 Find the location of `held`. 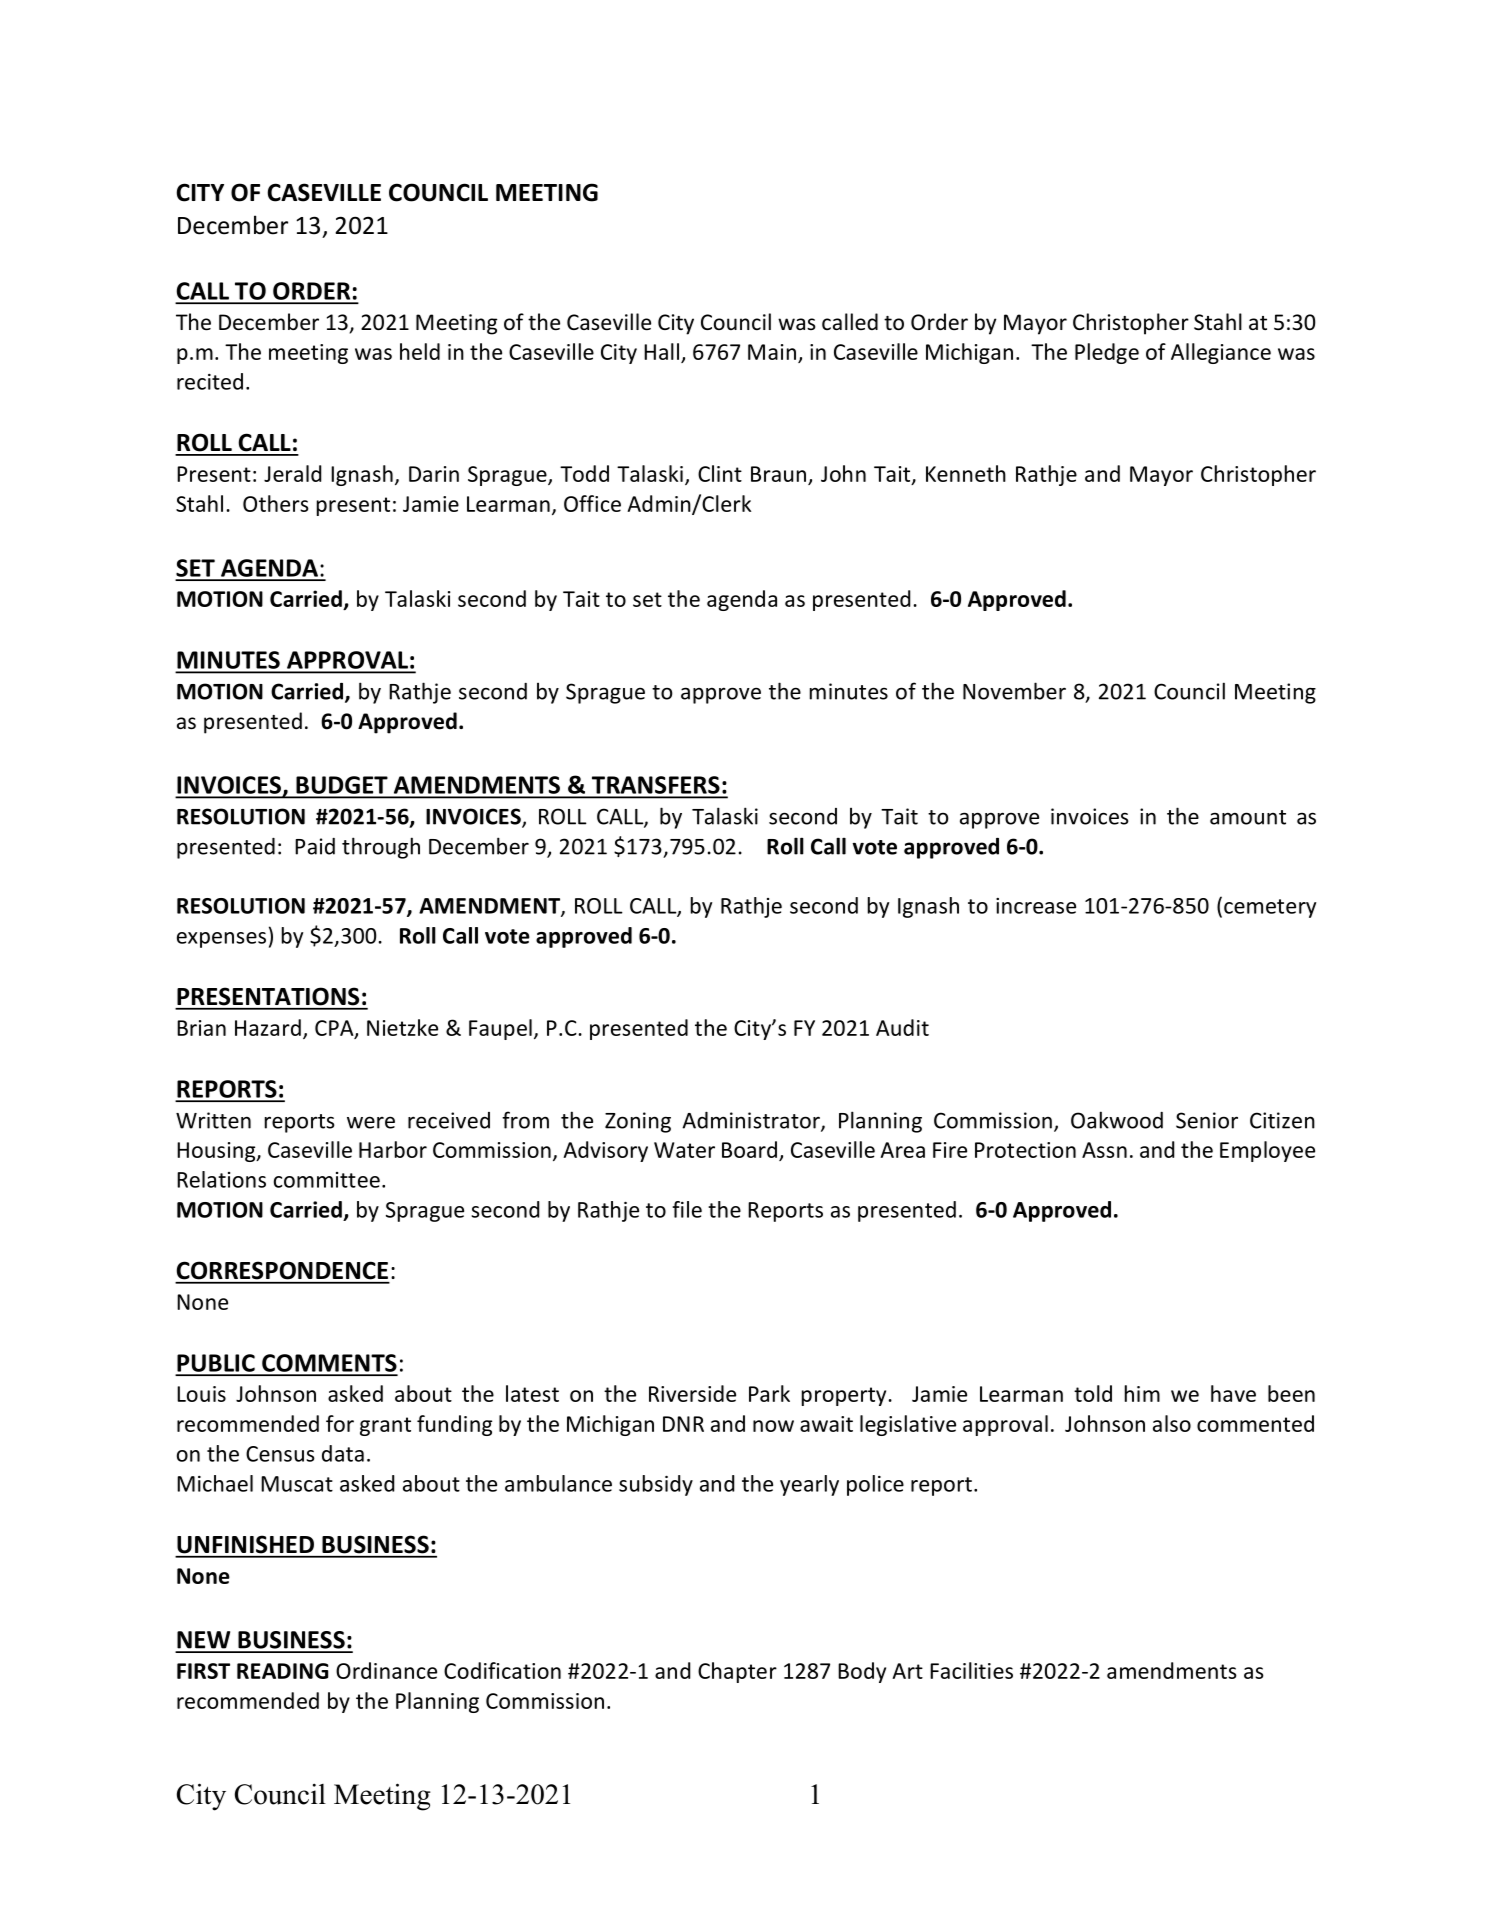

held is located at coordinates (420, 351).
